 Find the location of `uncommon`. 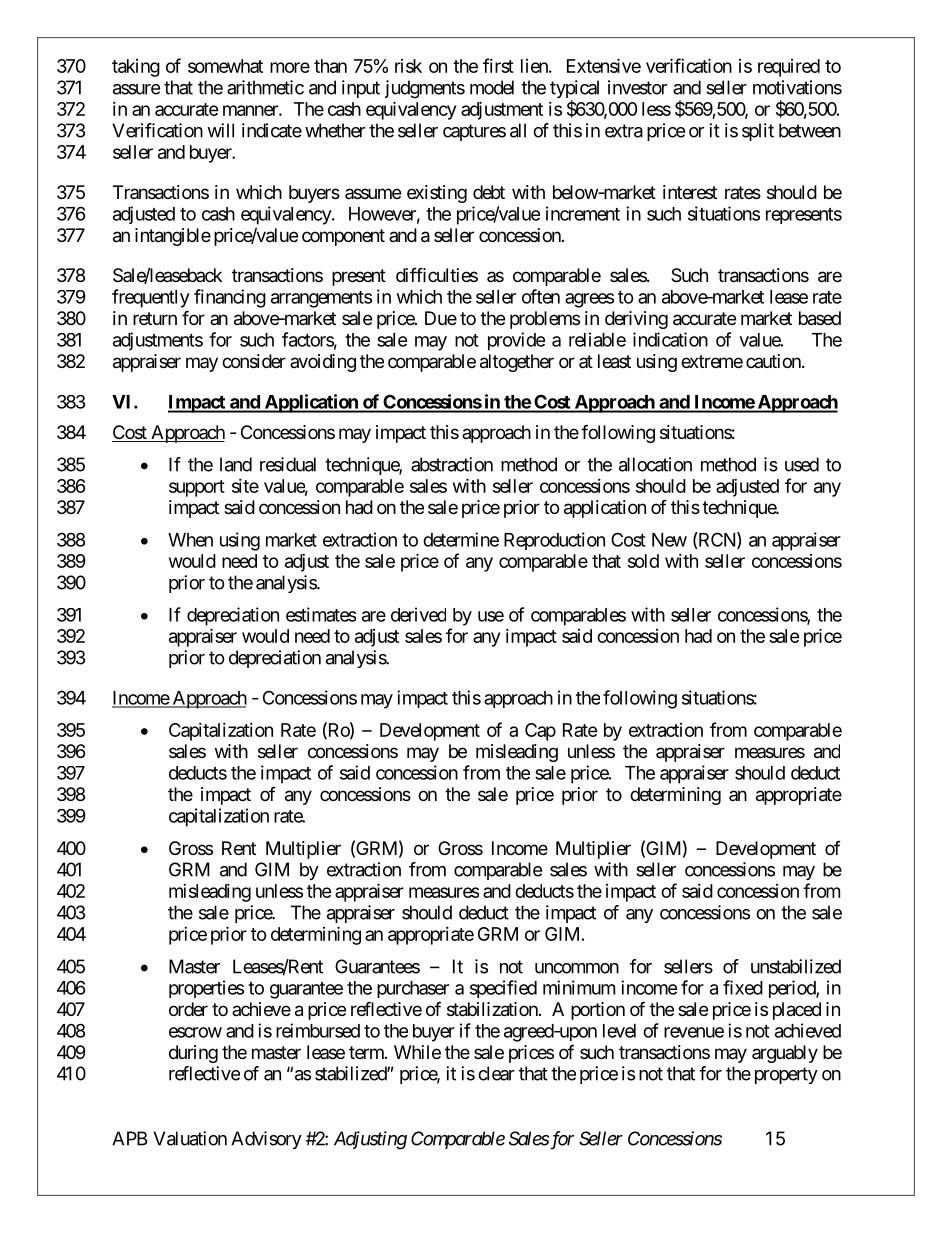

uncommon is located at coordinates (577, 968).
